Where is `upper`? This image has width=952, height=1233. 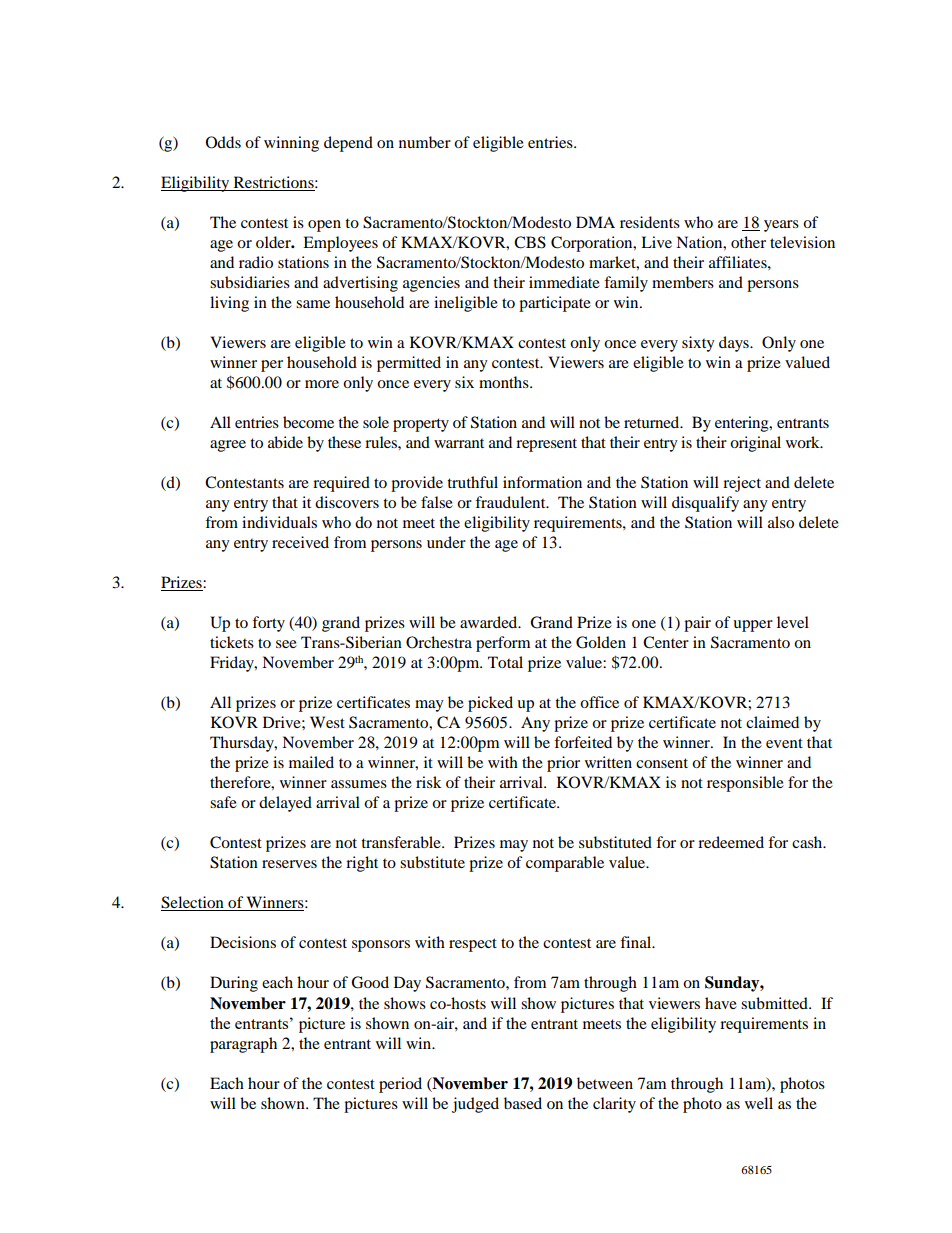 upper is located at coordinates (753, 626).
